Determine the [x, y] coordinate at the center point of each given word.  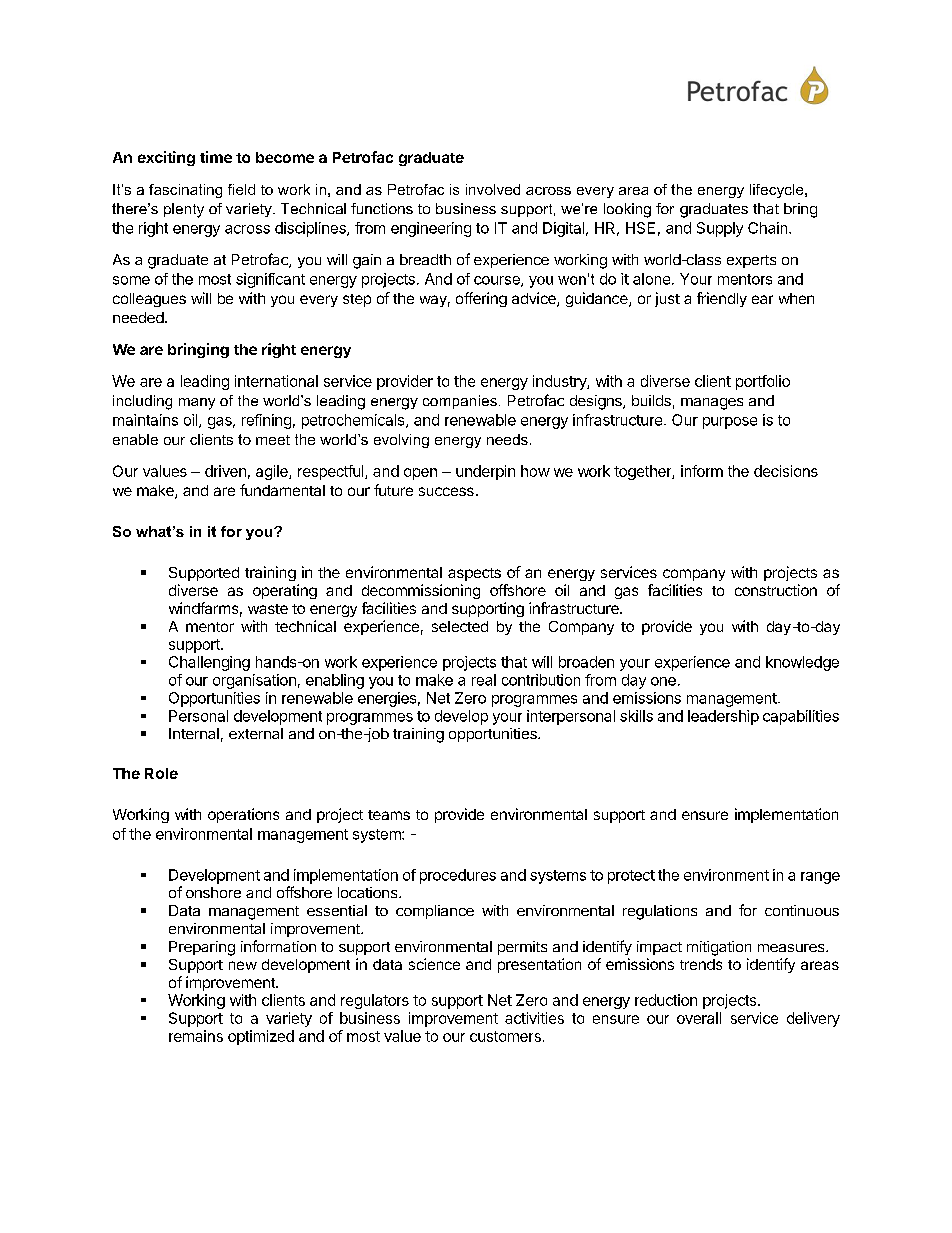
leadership [723, 717]
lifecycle [778, 191]
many [197, 404]
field [241, 189]
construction [776, 590]
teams [389, 815]
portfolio [763, 382]
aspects [474, 574]
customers [505, 1036]
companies [460, 402]
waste [268, 609]
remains [196, 1036]
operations [243, 815]
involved [493, 189]
